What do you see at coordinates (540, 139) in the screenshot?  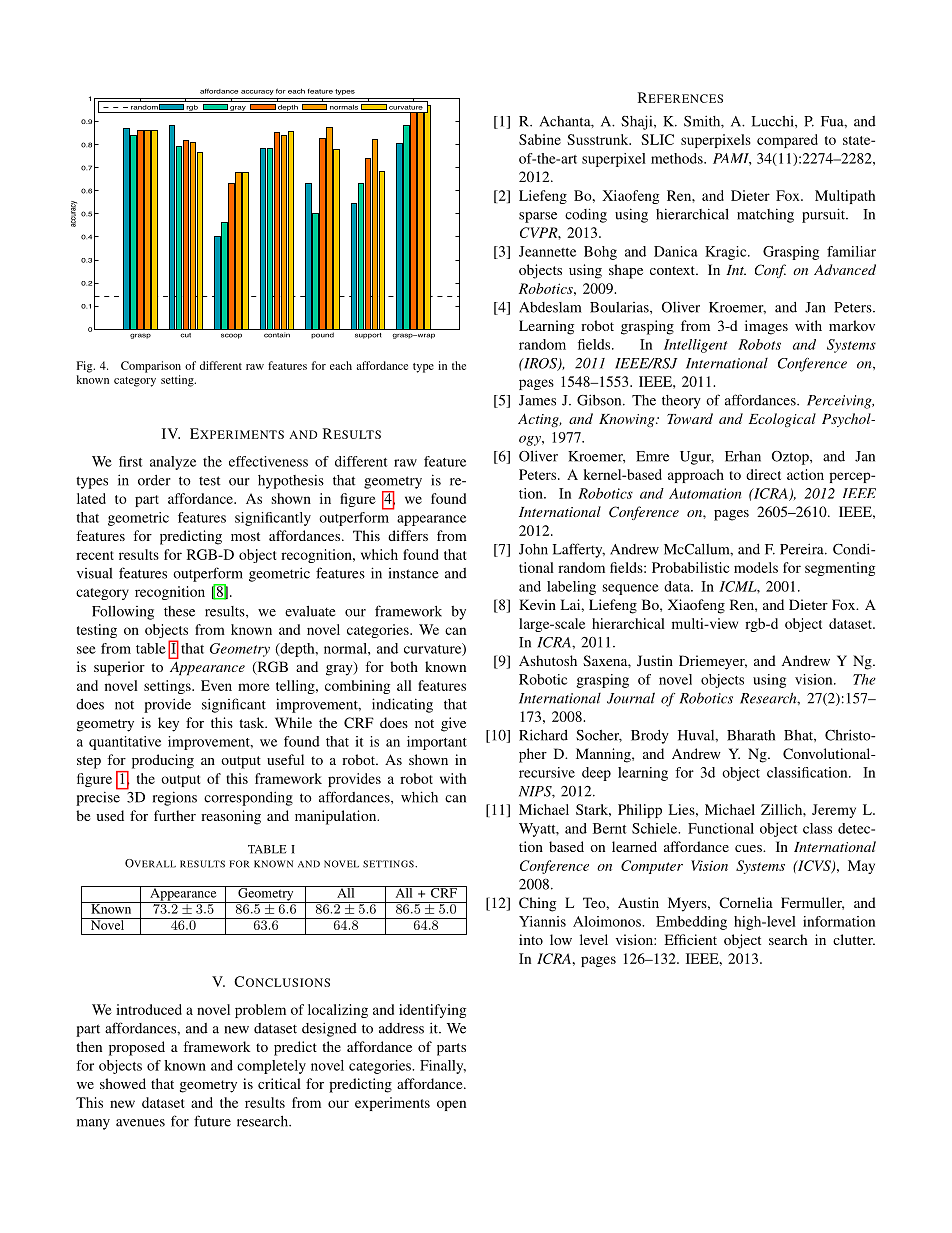 I see `Sabine` at bounding box center [540, 139].
